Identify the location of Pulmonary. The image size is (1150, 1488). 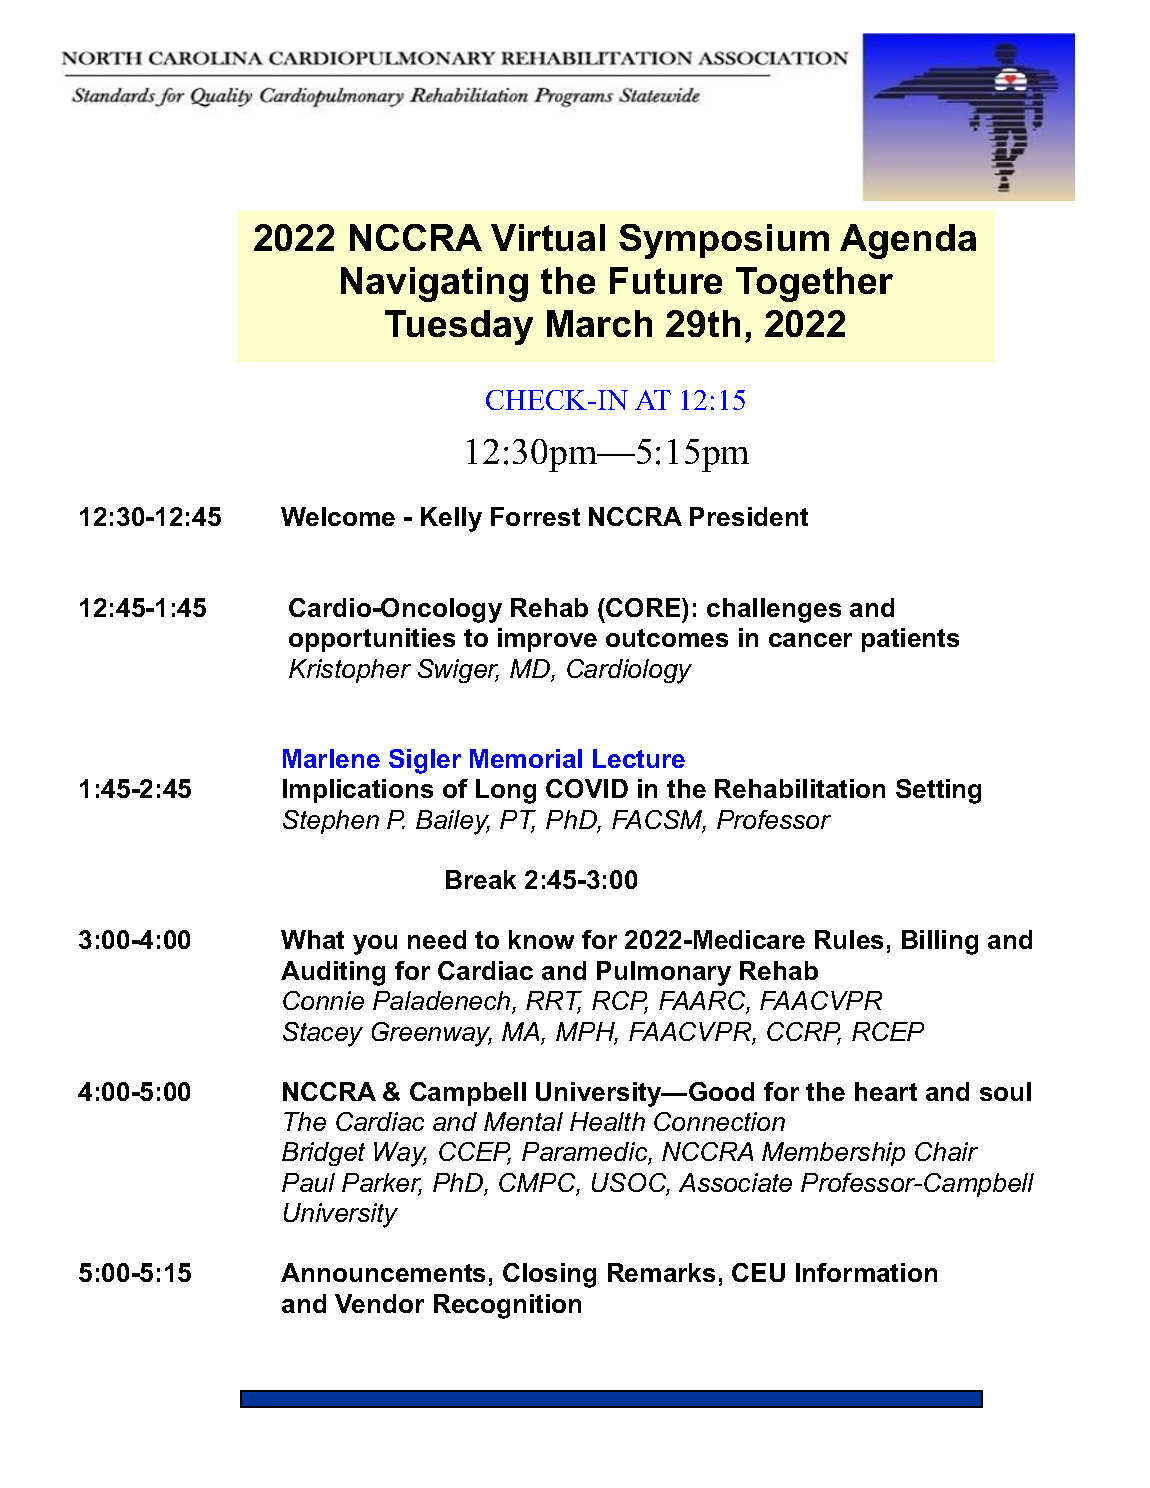
(664, 973).
